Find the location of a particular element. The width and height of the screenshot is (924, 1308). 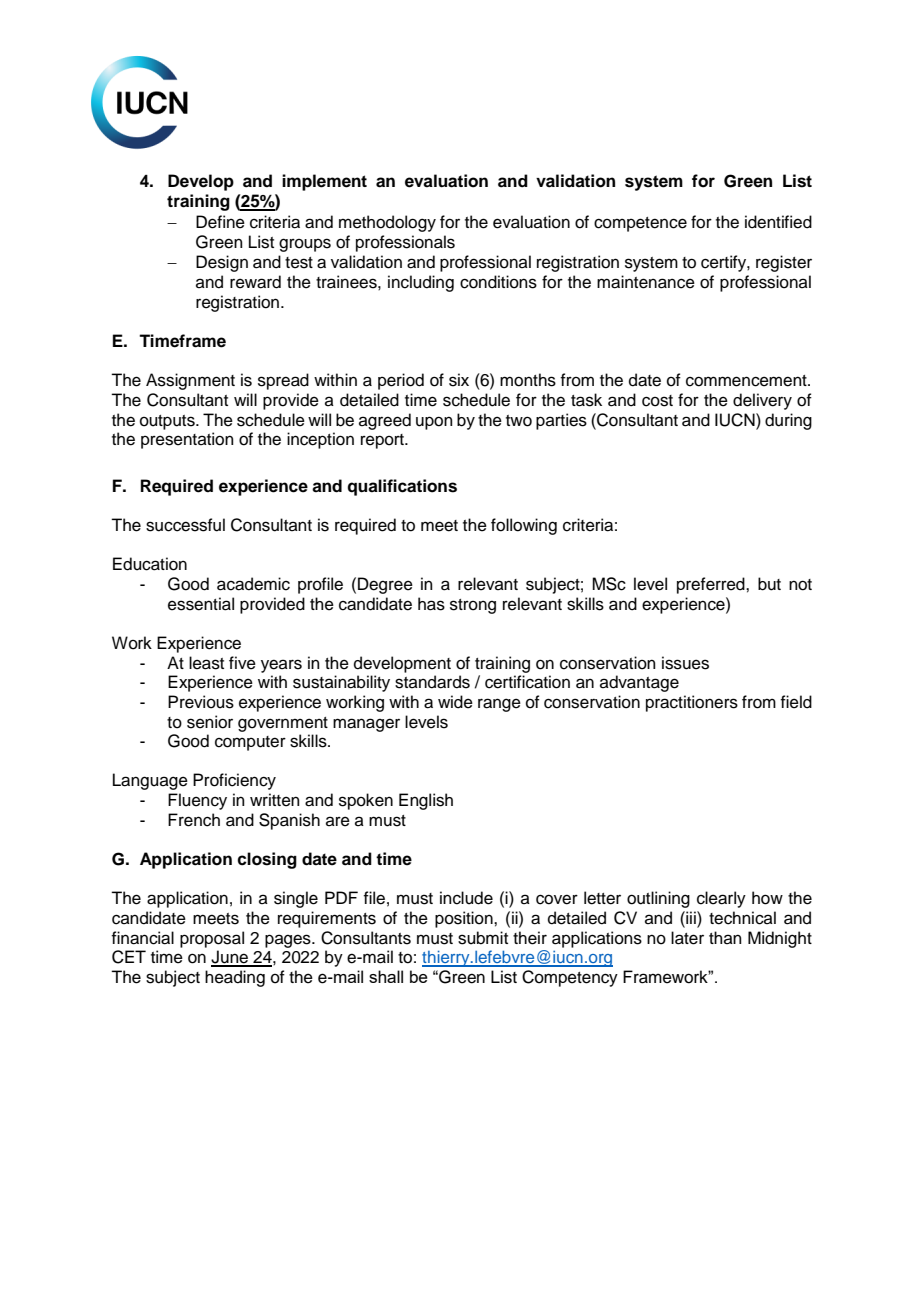

than is located at coordinates (725, 937).
